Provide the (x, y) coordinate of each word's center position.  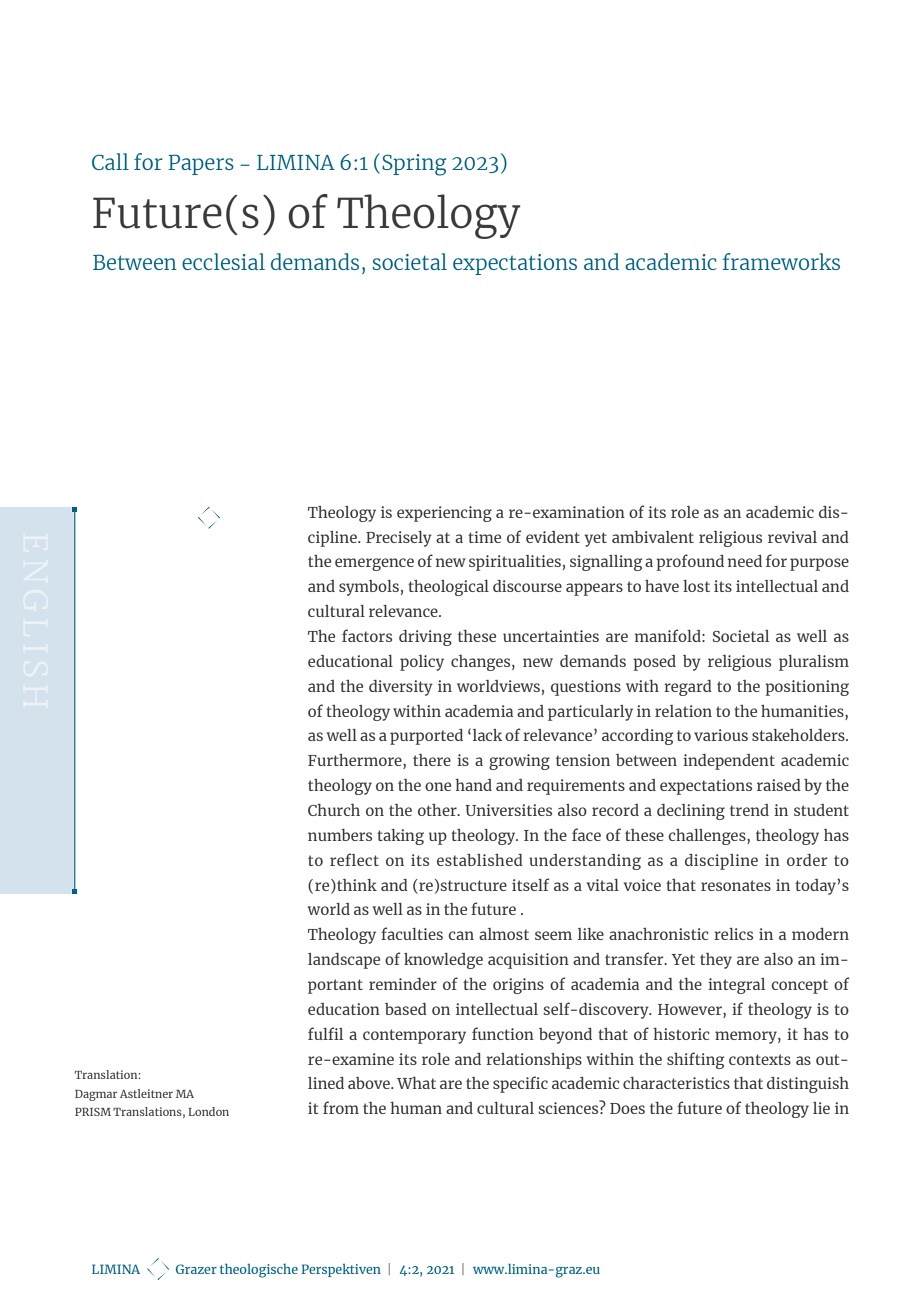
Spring (414, 165)
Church (334, 809)
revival (792, 537)
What (416, 1082)
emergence (374, 564)
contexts (760, 1059)
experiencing (444, 514)
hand (473, 784)
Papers (201, 164)
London (208, 1111)
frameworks (781, 261)
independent (729, 762)
